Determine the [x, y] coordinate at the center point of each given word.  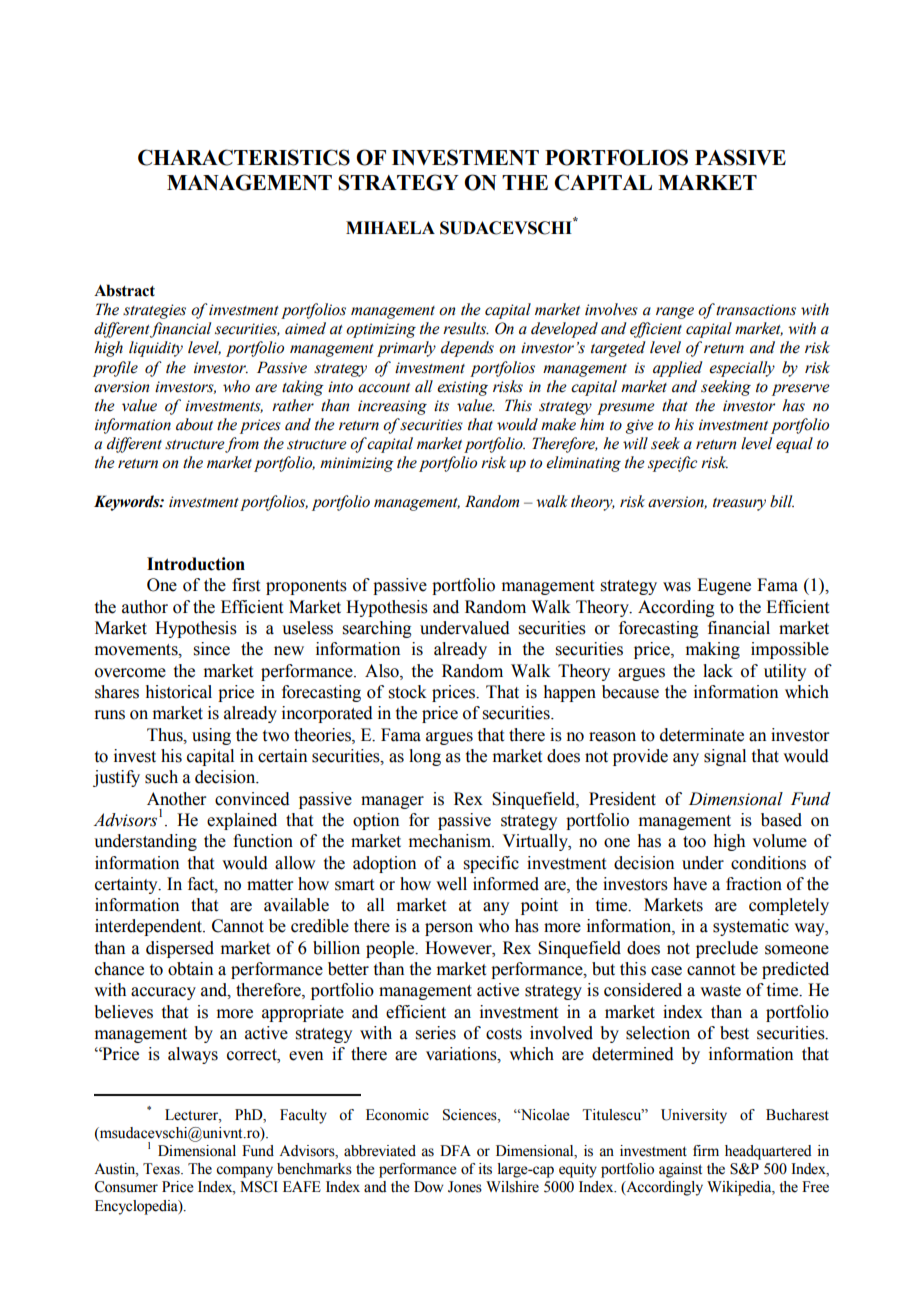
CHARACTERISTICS [244, 157]
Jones [465, 1187]
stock [408, 692]
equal [794, 445]
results [466, 328]
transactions [756, 310]
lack [718, 671]
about [194, 424]
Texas [162, 1169]
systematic [751, 927]
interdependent [150, 927]
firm [706, 1150]
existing [462, 388]
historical [179, 692]
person [449, 929]
